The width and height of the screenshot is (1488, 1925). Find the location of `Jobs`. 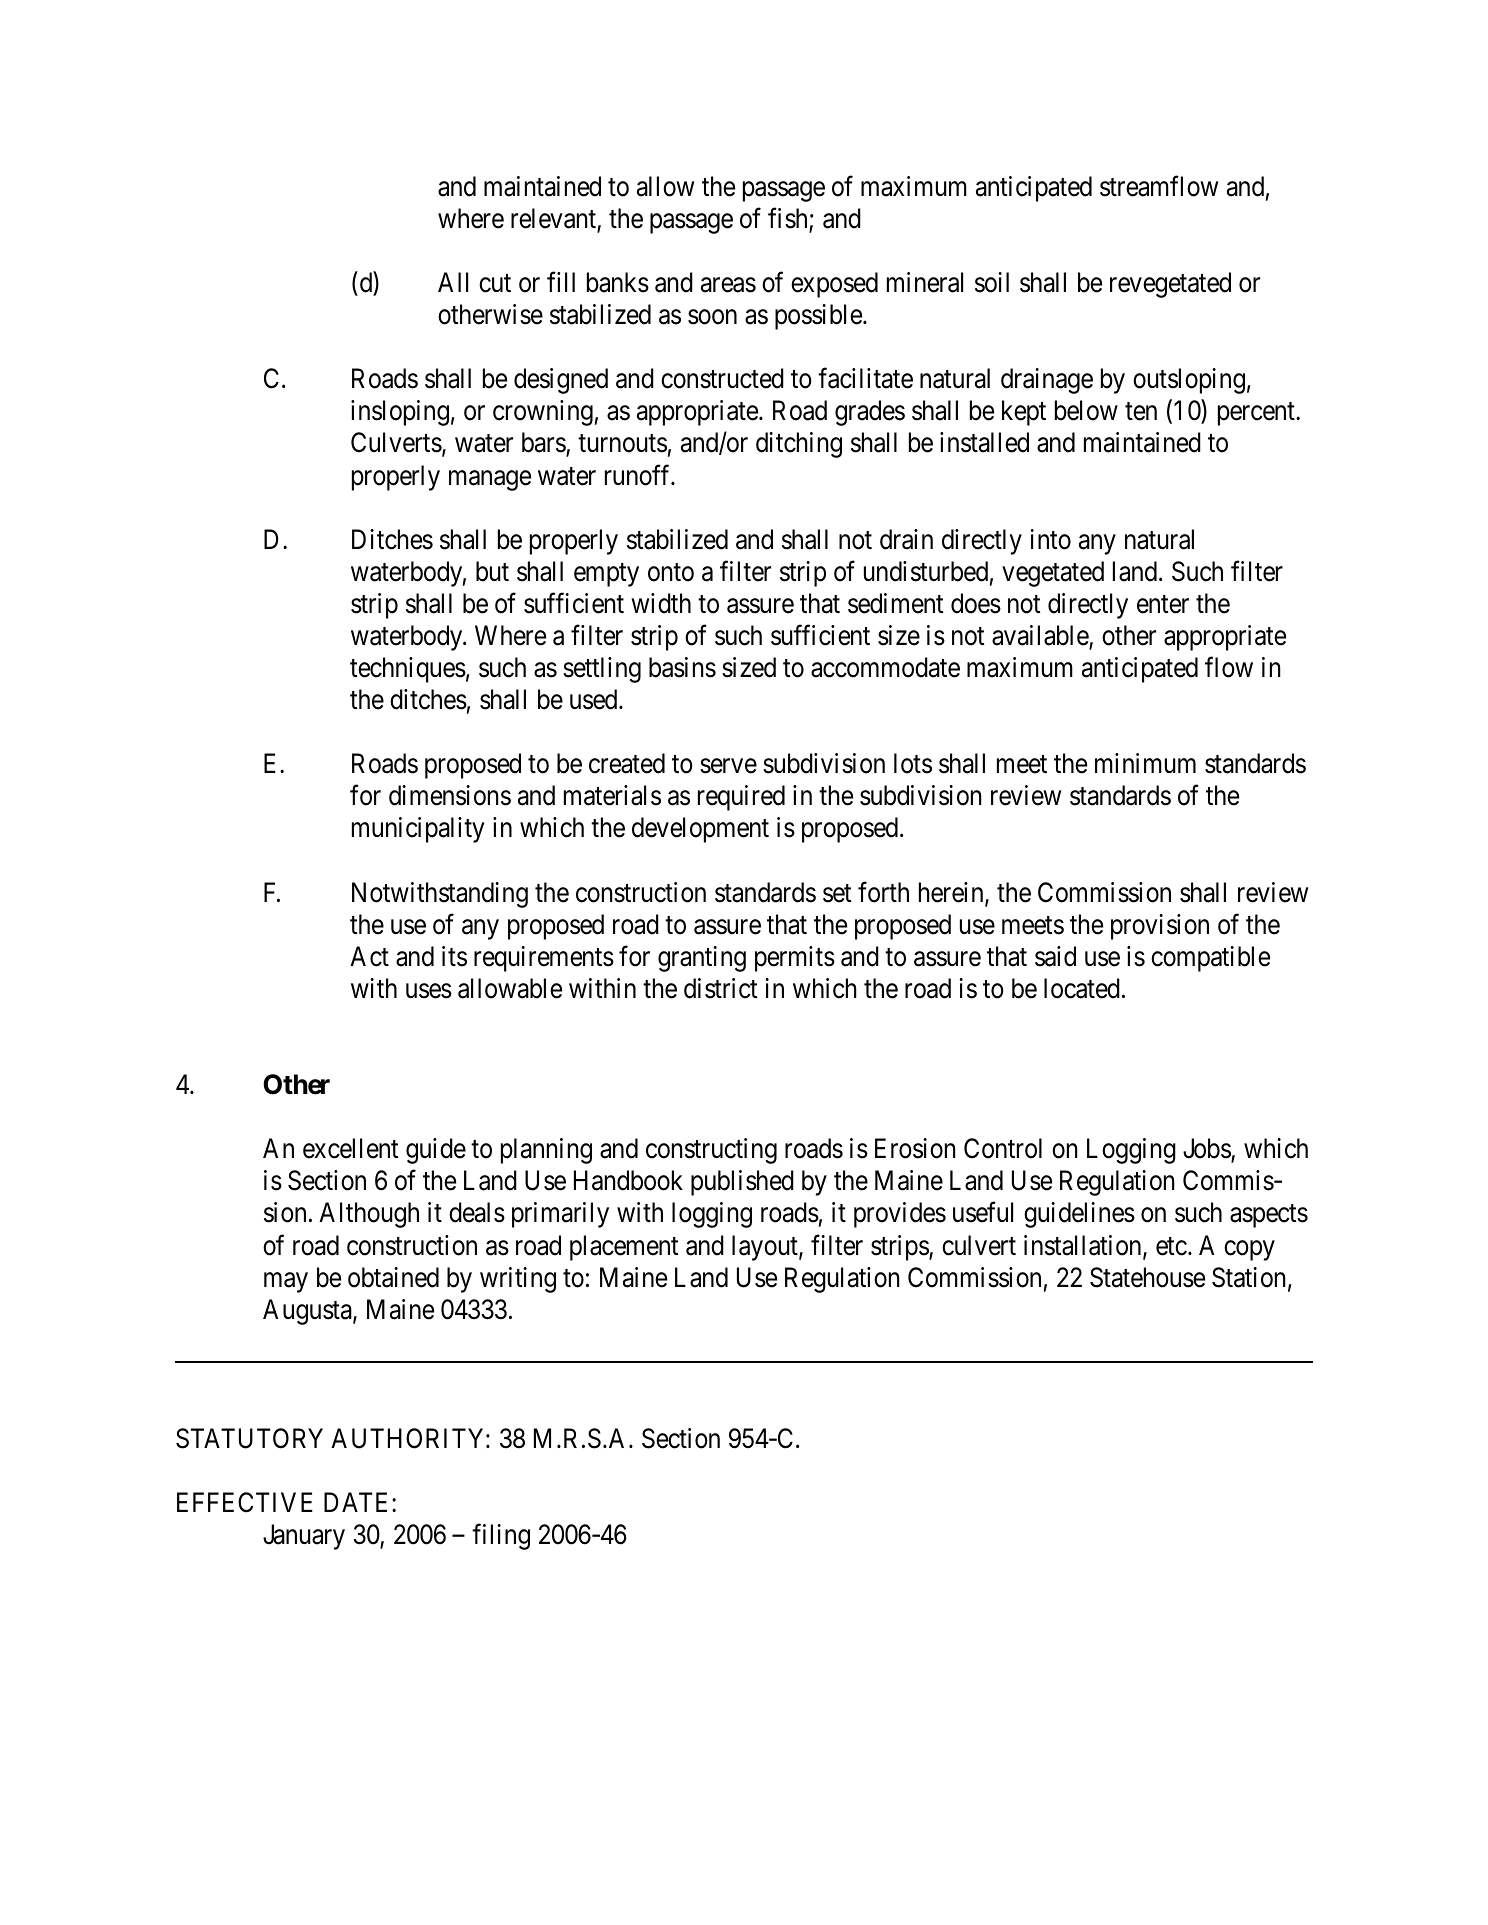

Jobs is located at coordinates (1207, 1150).
